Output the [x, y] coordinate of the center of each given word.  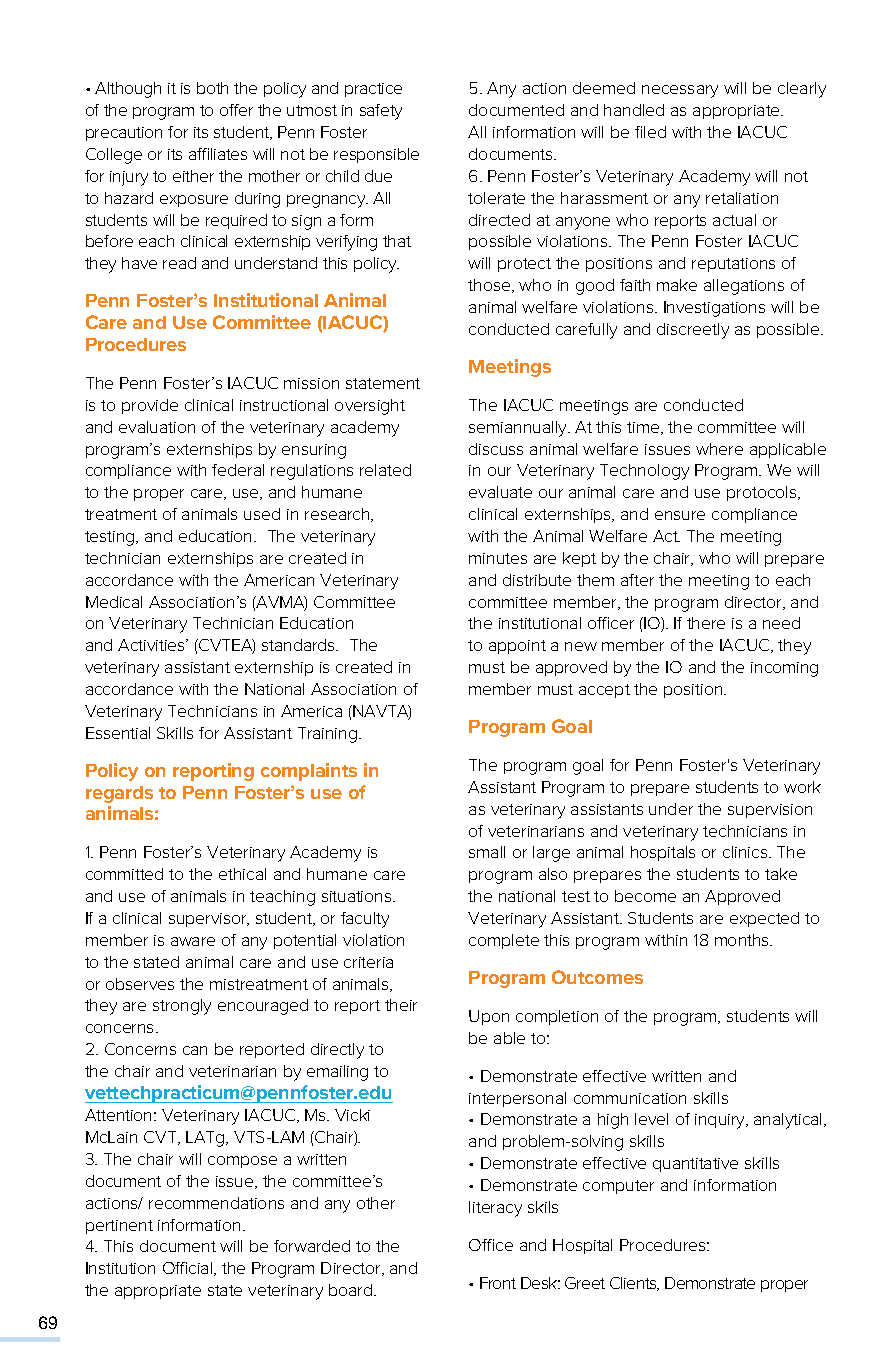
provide [150, 406]
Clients [634, 1284]
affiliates [218, 154]
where [719, 449]
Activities [152, 645]
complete [504, 941]
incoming [784, 669]
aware [193, 941]
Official [189, 1269]
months [743, 940]
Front [498, 1283]
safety [381, 112]
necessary [680, 91]
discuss [496, 449]
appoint [517, 647]
